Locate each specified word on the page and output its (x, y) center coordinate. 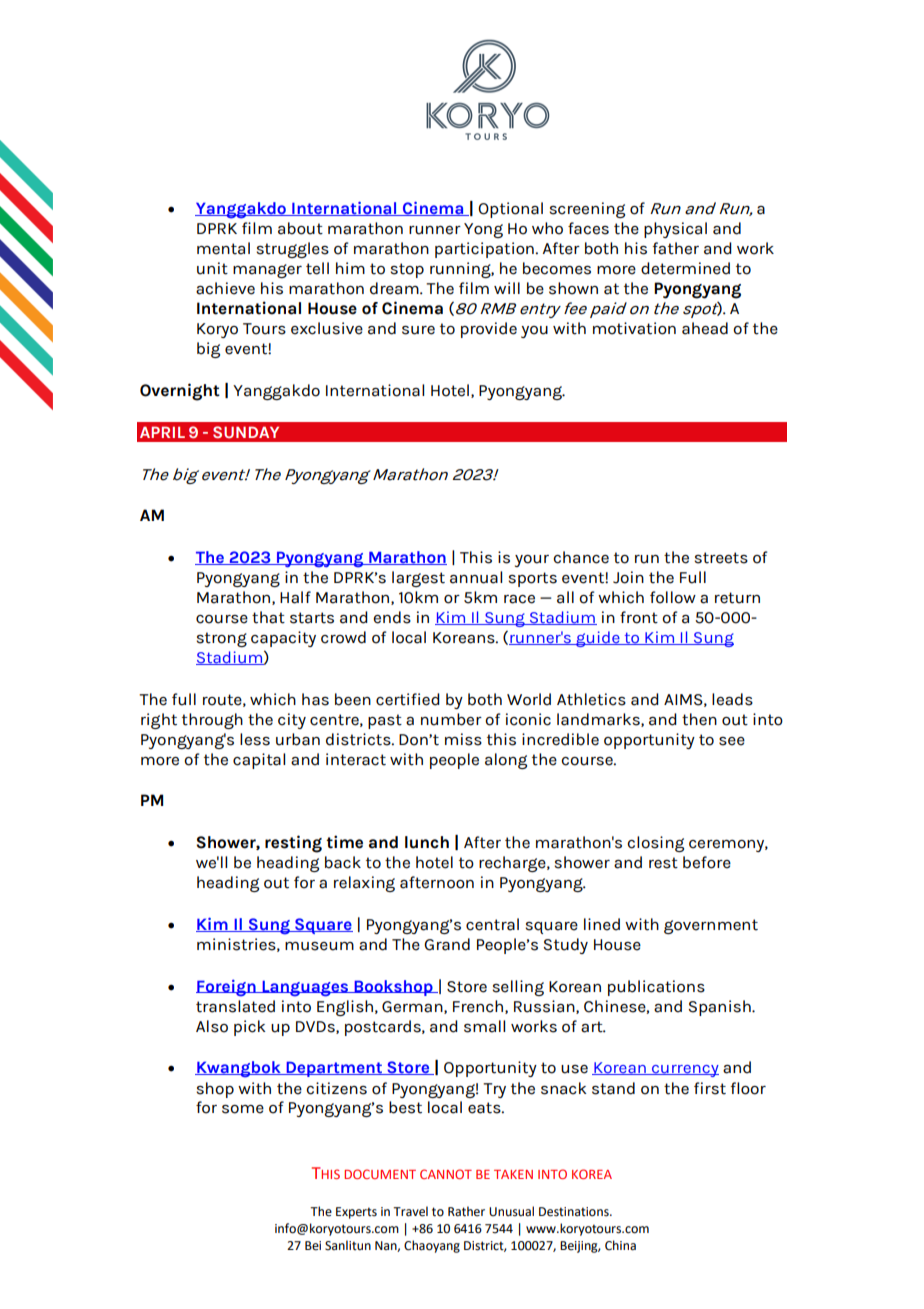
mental (223, 248)
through (212, 721)
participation (485, 250)
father (675, 248)
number (451, 719)
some (243, 1109)
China (620, 1245)
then (699, 719)
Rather (466, 1211)
